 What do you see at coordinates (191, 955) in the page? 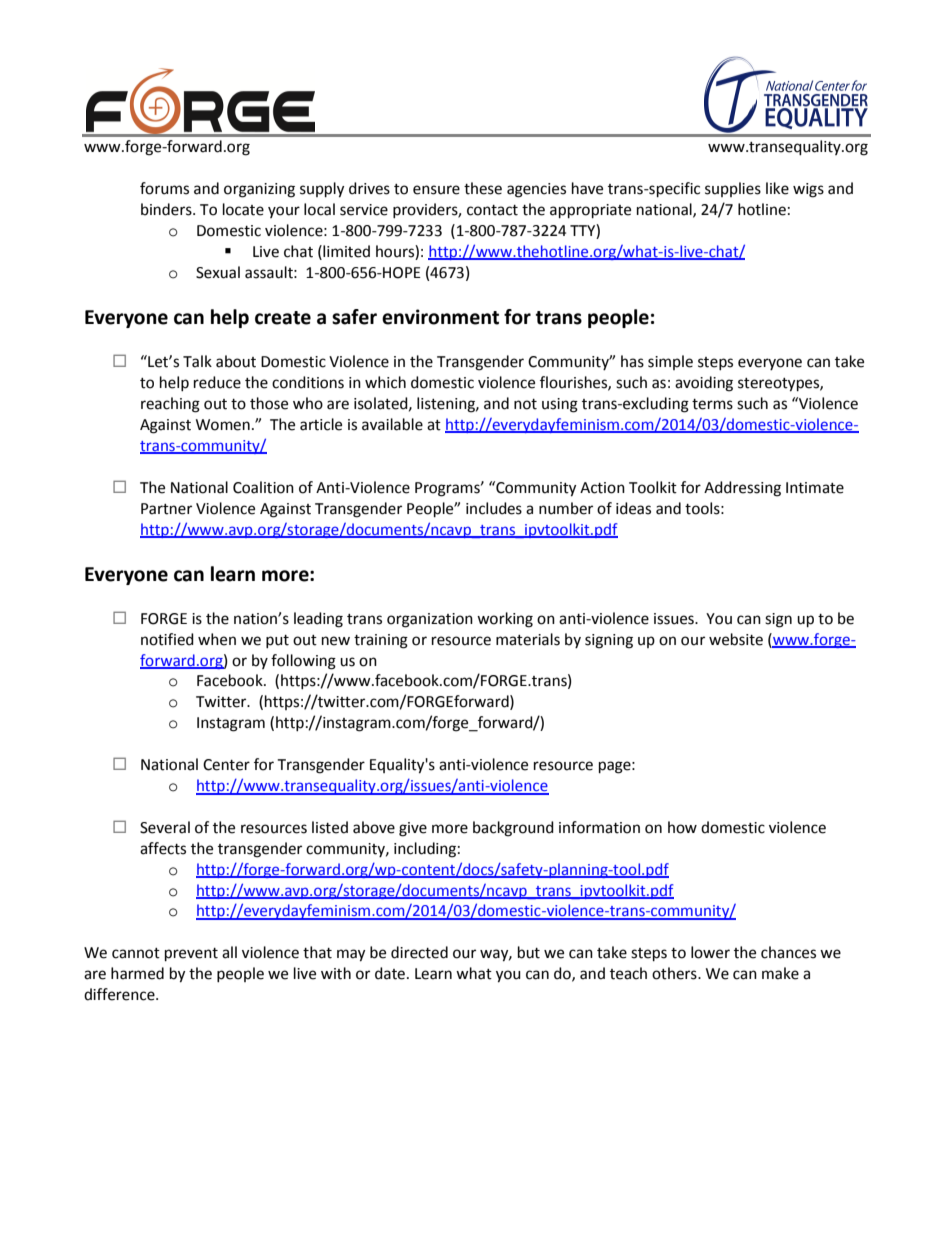
I see `prevent` at bounding box center [191, 955].
